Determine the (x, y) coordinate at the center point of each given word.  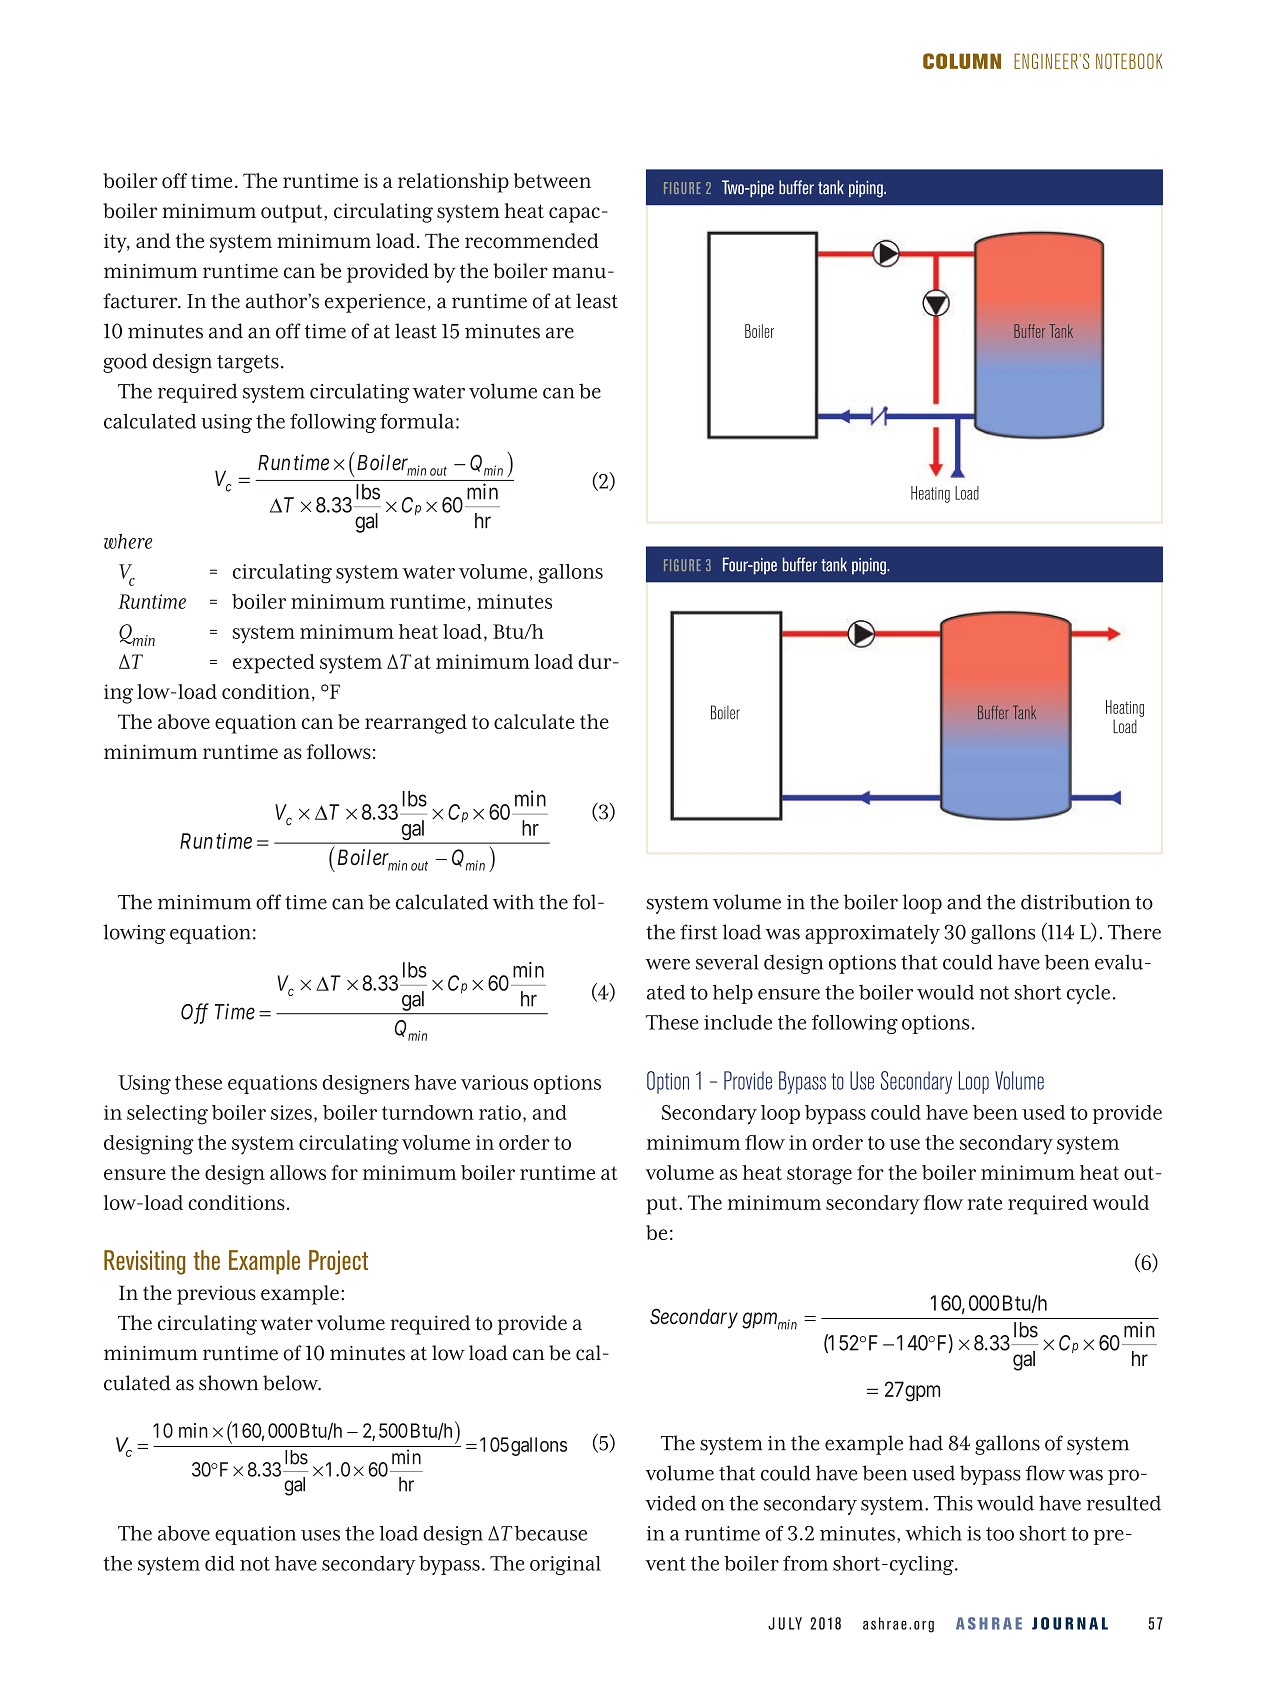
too (1000, 1534)
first (698, 932)
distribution (1075, 902)
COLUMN (962, 61)
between (552, 180)
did (220, 1563)
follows (339, 752)
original (565, 1565)
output (293, 213)
